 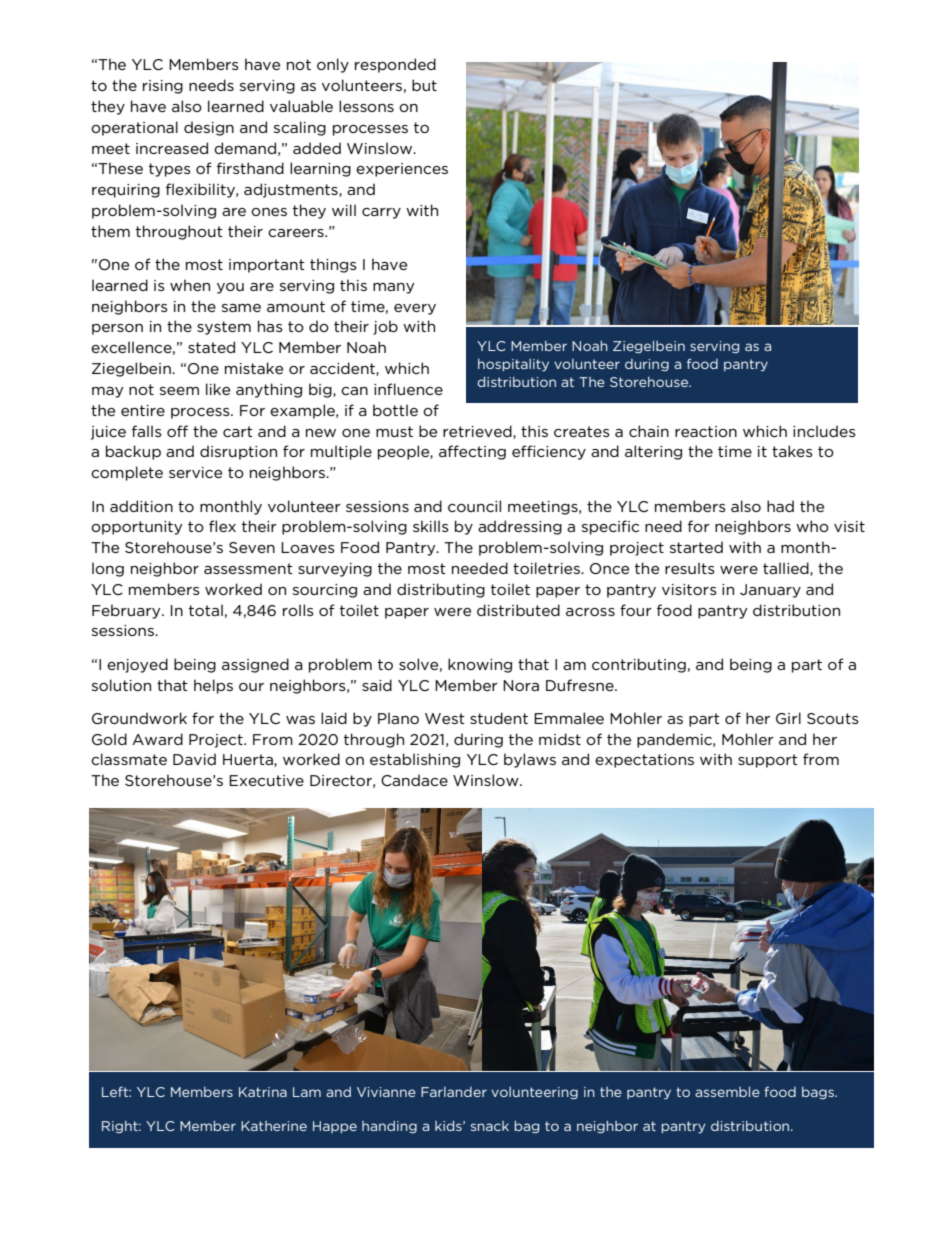 I want to click on January, so click(x=770, y=591).
